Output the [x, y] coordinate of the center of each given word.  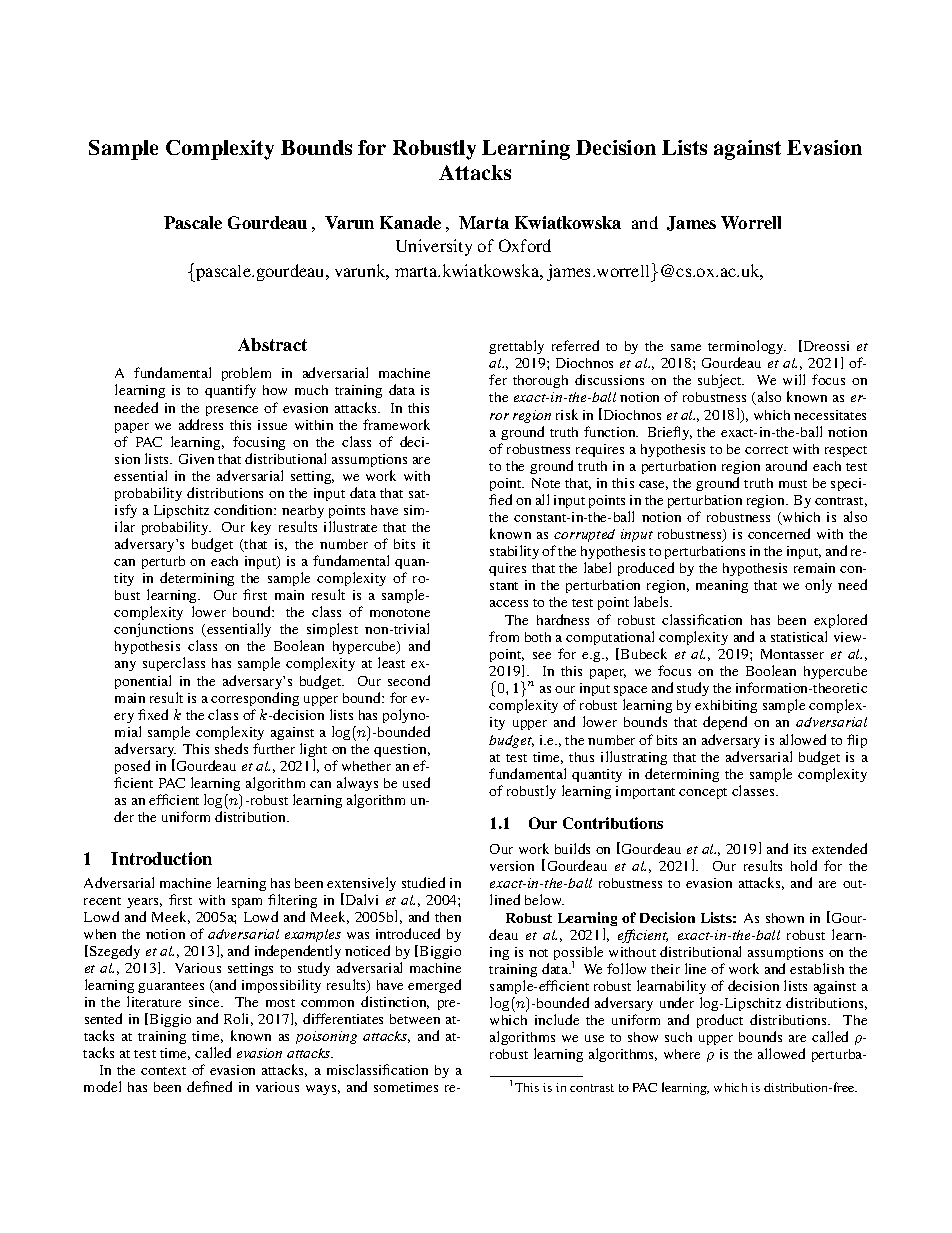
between [415, 1019]
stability [514, 552]
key [261, 528]
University [434, 247]
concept [703, 793]
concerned [779, 533]
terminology [747, 349]
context [163, 1071]
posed [132, 767]
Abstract [272, 344]
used [416, 782]
